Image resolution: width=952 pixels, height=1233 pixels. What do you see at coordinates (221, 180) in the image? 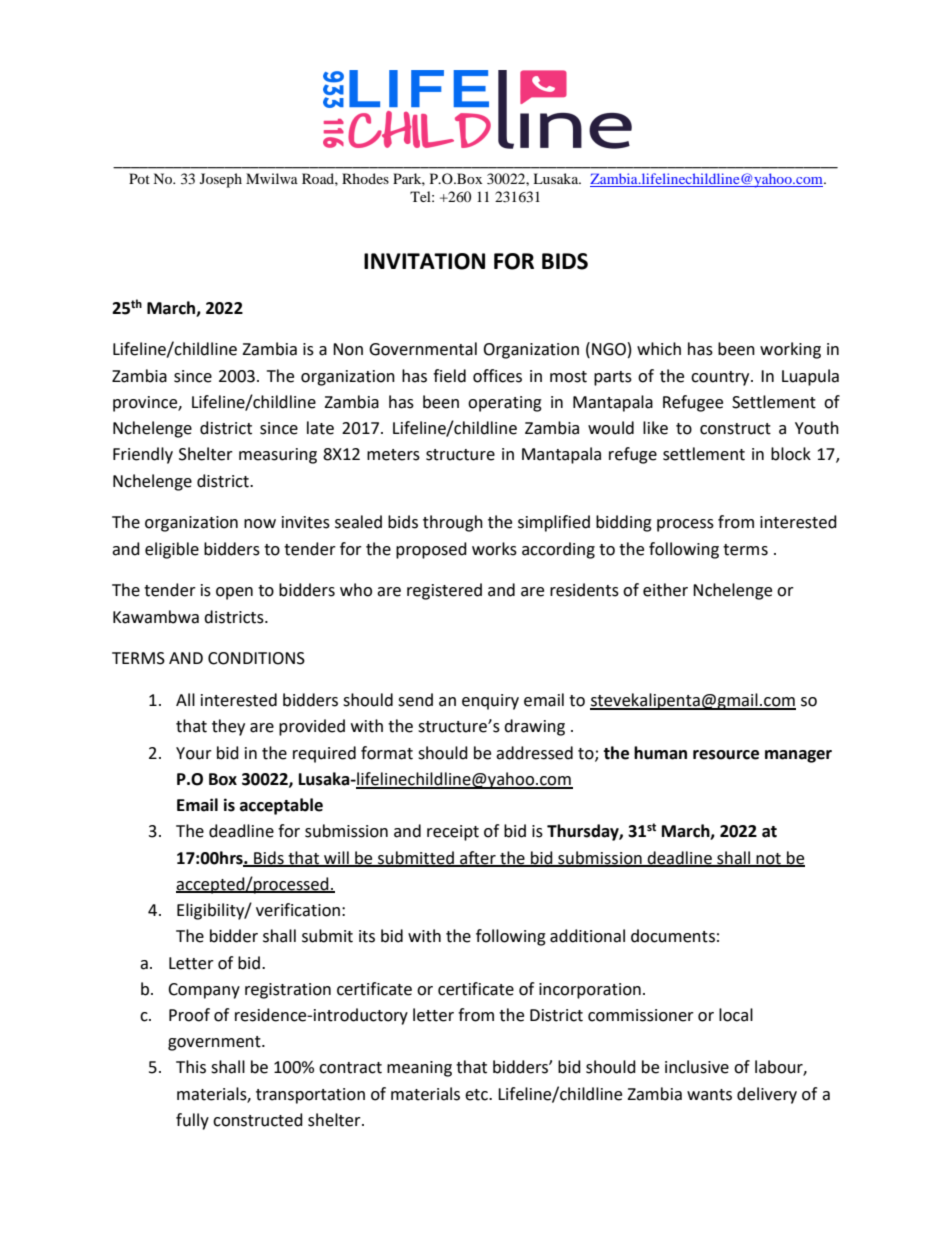
I see `Joseph` at bounding box center [221, 180].
